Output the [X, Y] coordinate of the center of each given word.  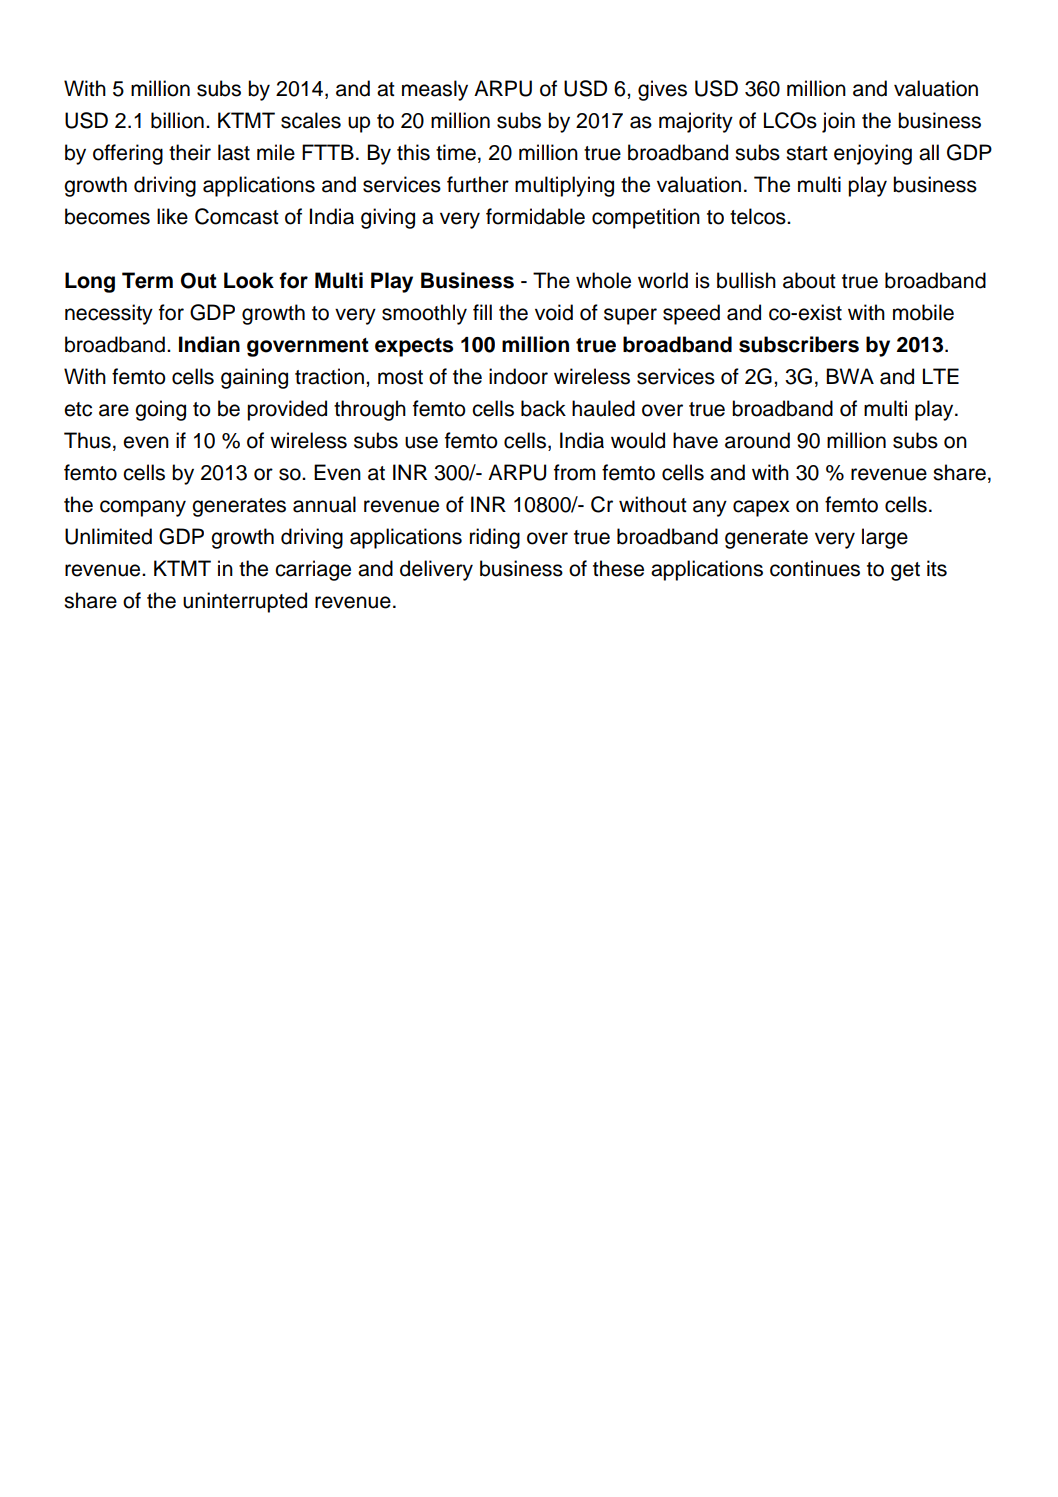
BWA [850, 376]
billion [177, 120]
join [838, 122]
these [618, 568]
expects [414, 347]
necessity [109, 314]
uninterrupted [245, 602]
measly [435, 90]
